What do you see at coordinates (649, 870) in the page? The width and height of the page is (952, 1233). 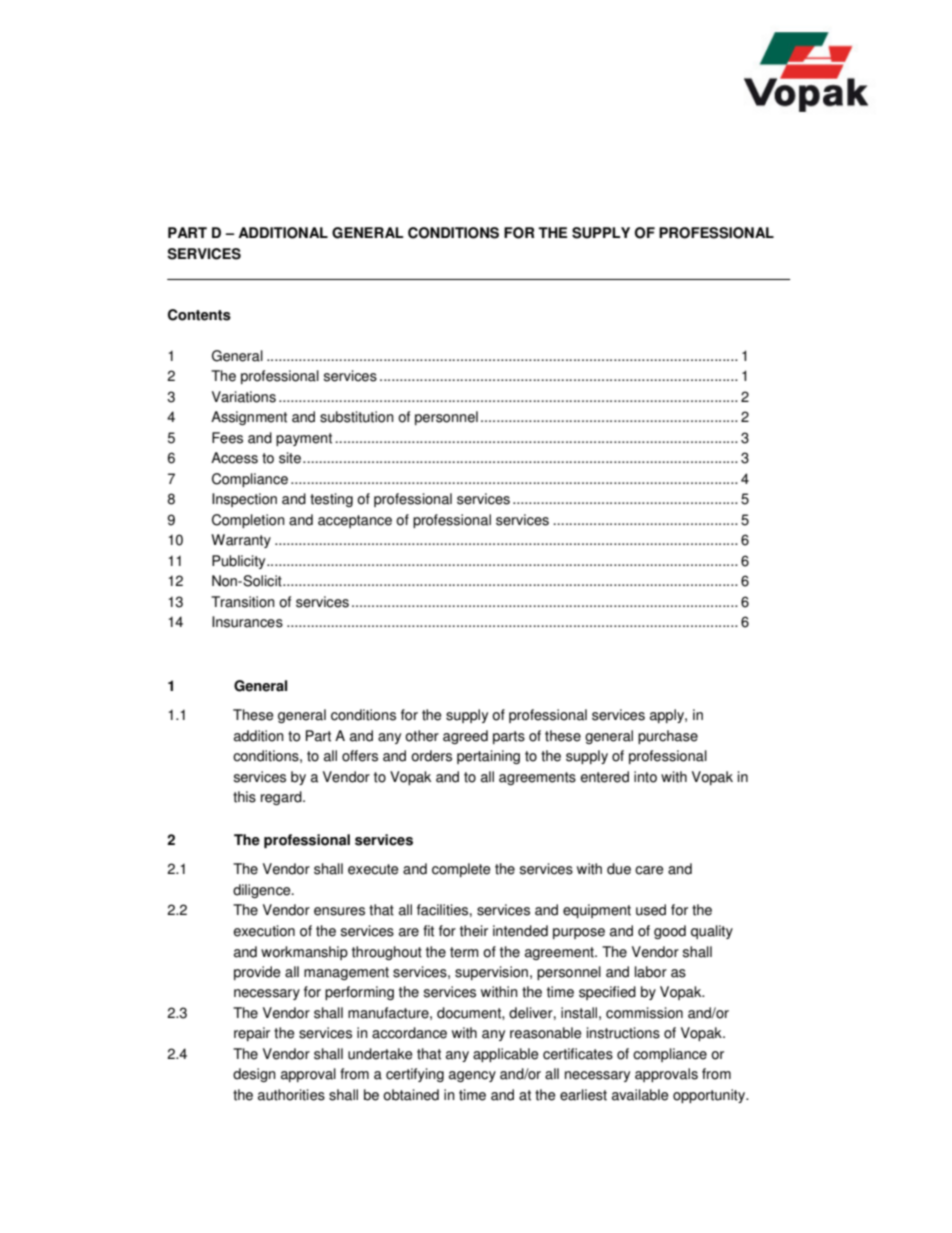 I see `care` at bounding box center [649, 870].
